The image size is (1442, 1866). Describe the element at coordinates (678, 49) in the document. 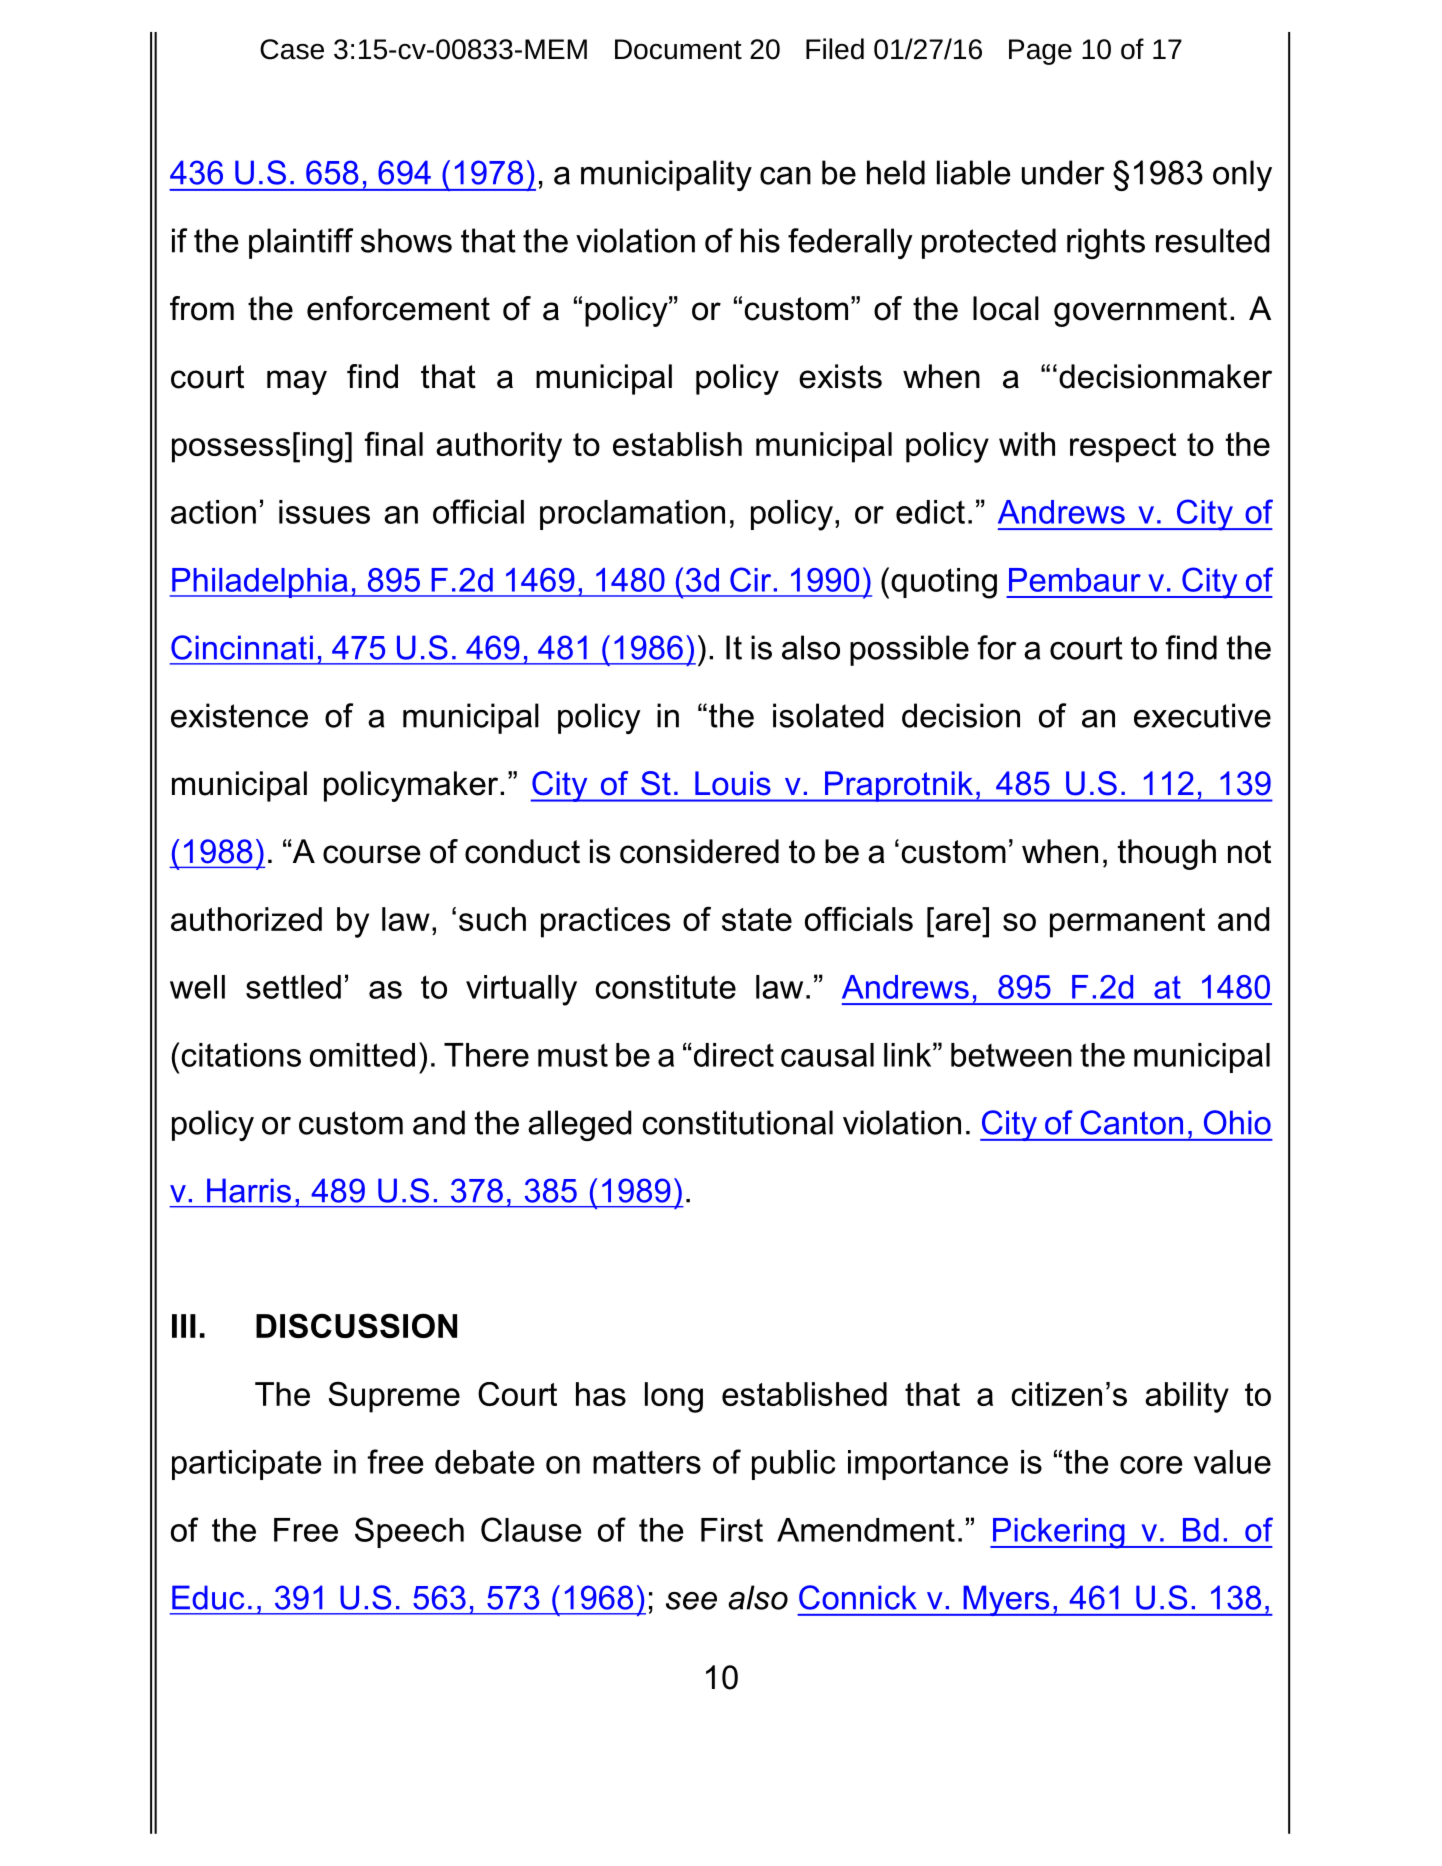

I see `Document` at that location.
